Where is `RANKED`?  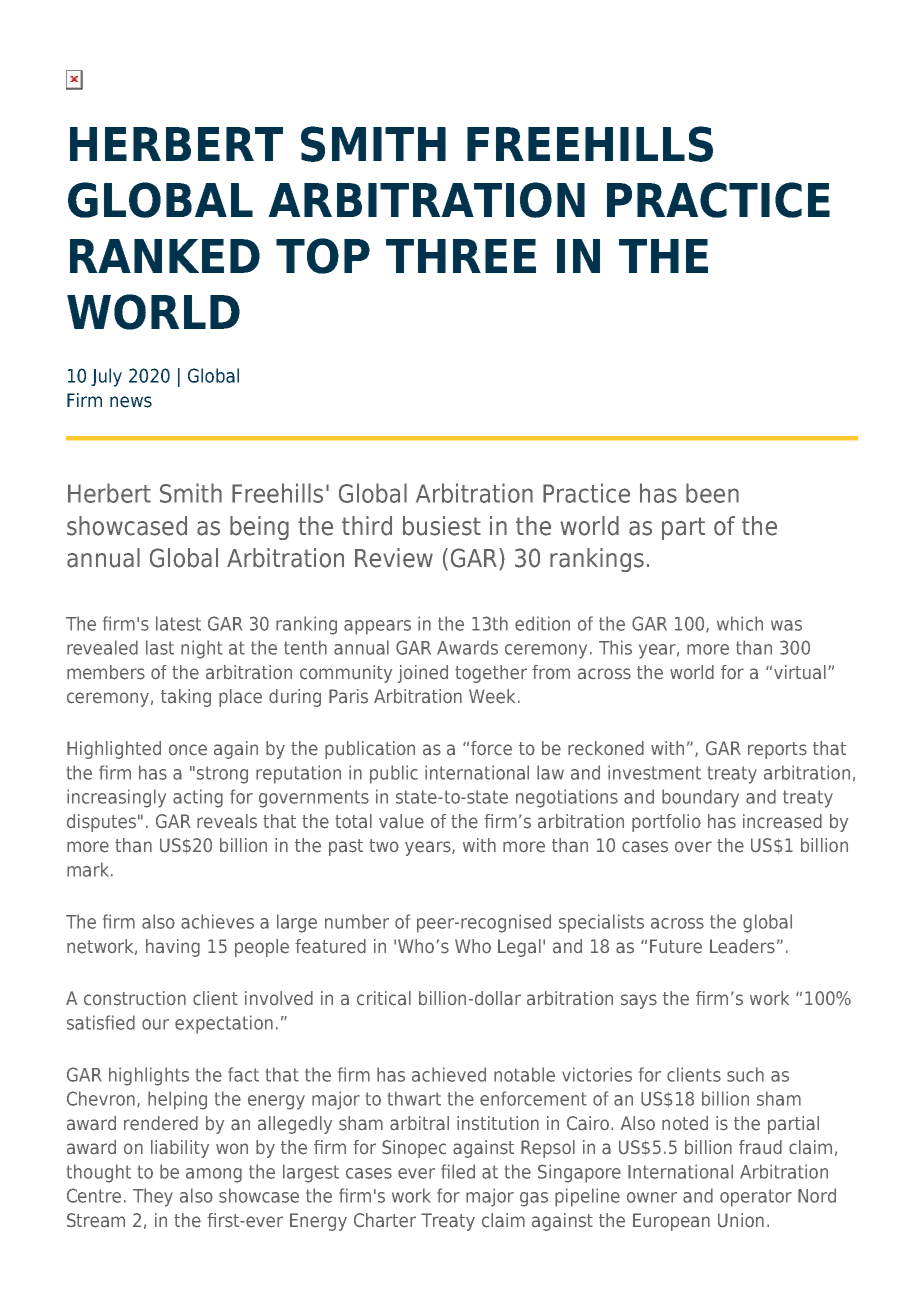 RANKED is located at coordinates (165, 256).
